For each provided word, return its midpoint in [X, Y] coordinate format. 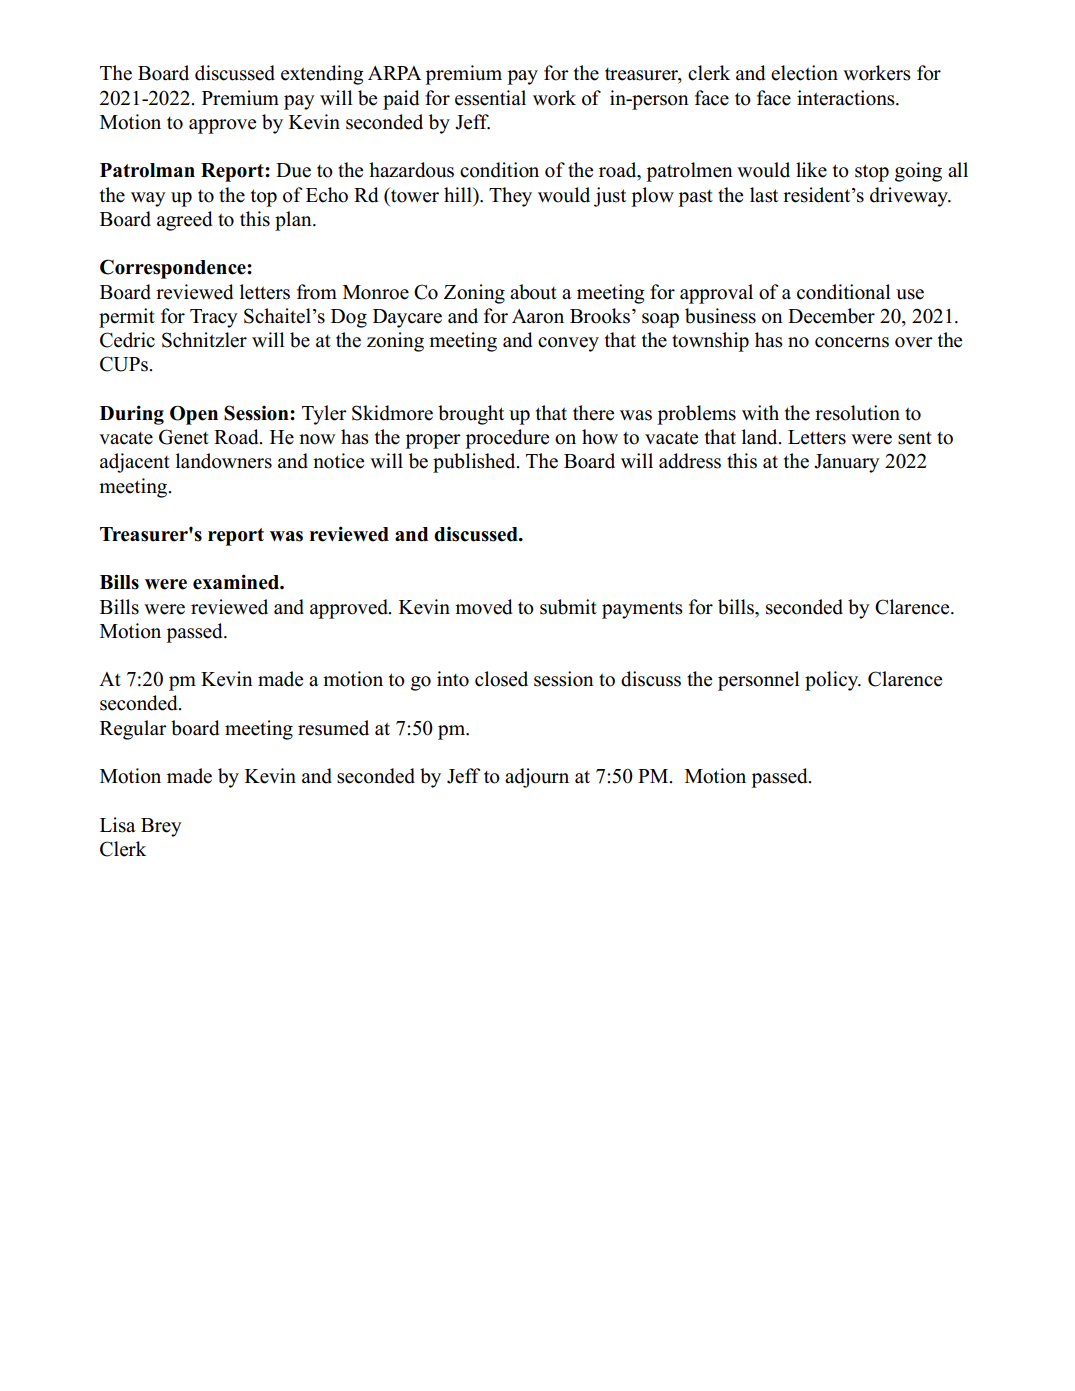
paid [401, 100]
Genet [184, 437]
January [847, 463]
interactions [847, 98]
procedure [507, 439]
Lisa [118, 825]
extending [322, 75]
